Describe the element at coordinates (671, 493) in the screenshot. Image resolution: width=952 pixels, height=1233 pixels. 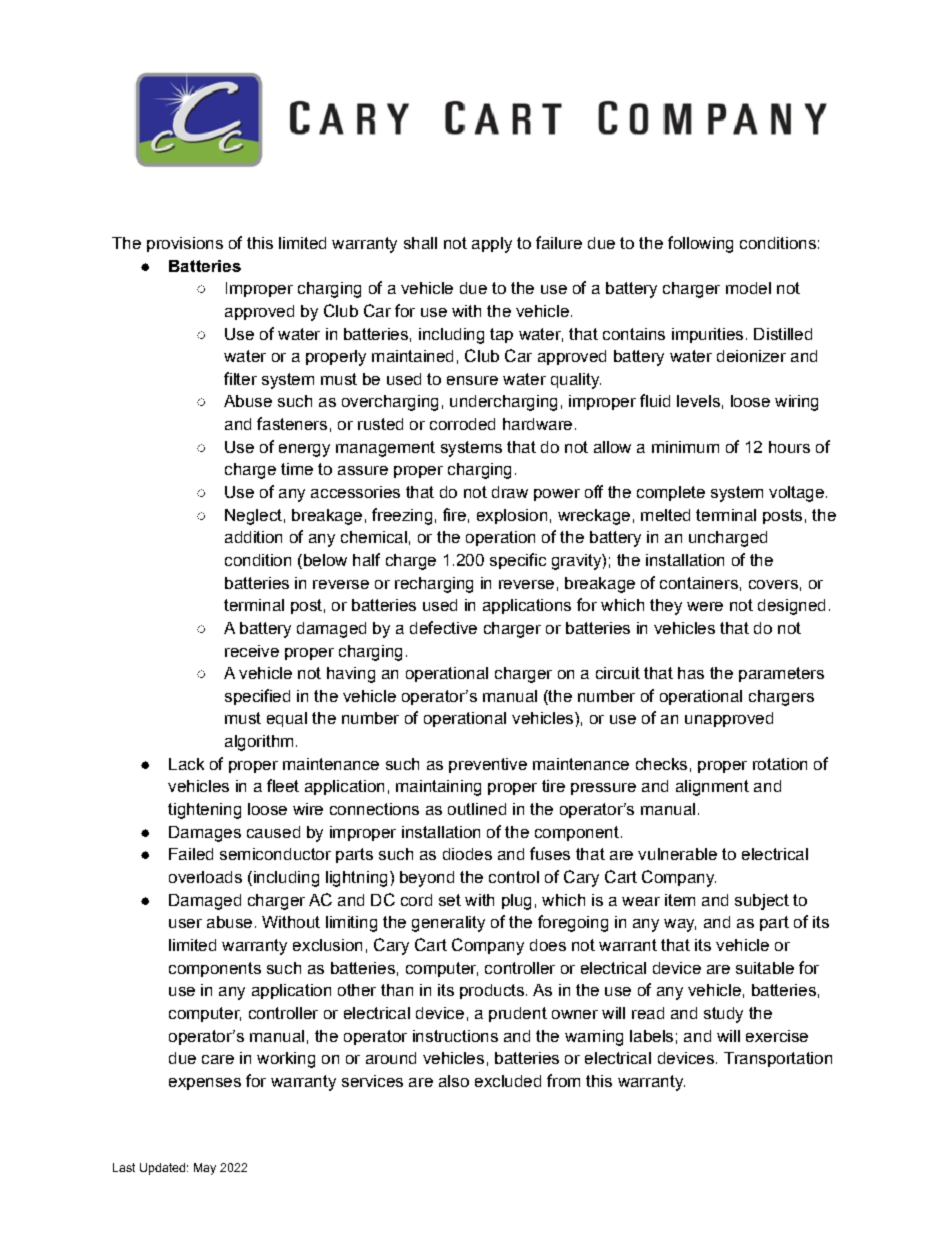
I see `complete` at that location.
